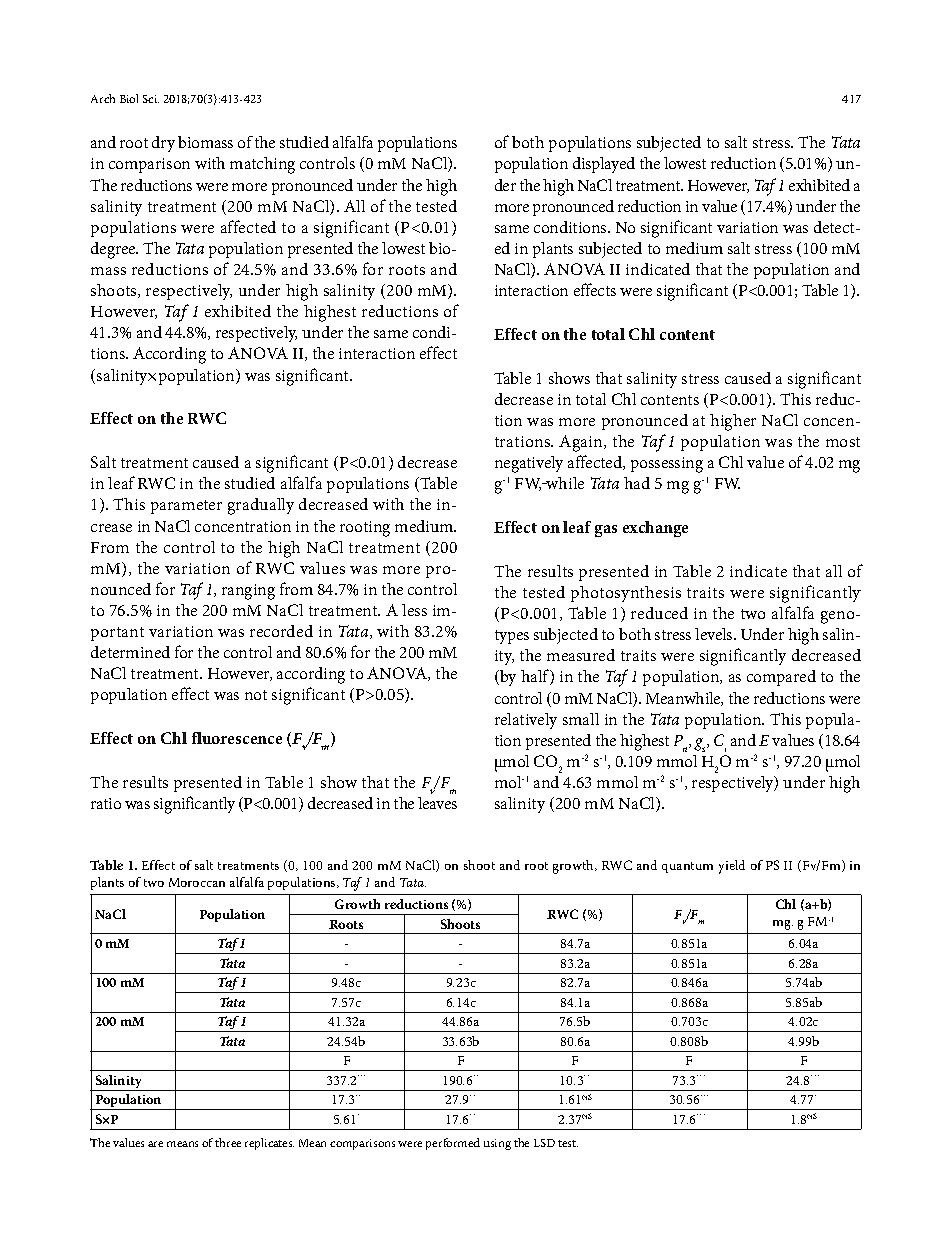 This screenshot has height=1247, width=952. Describe the element at coordinates (228, 1142) in the screenshot. I see `three` at that location.
